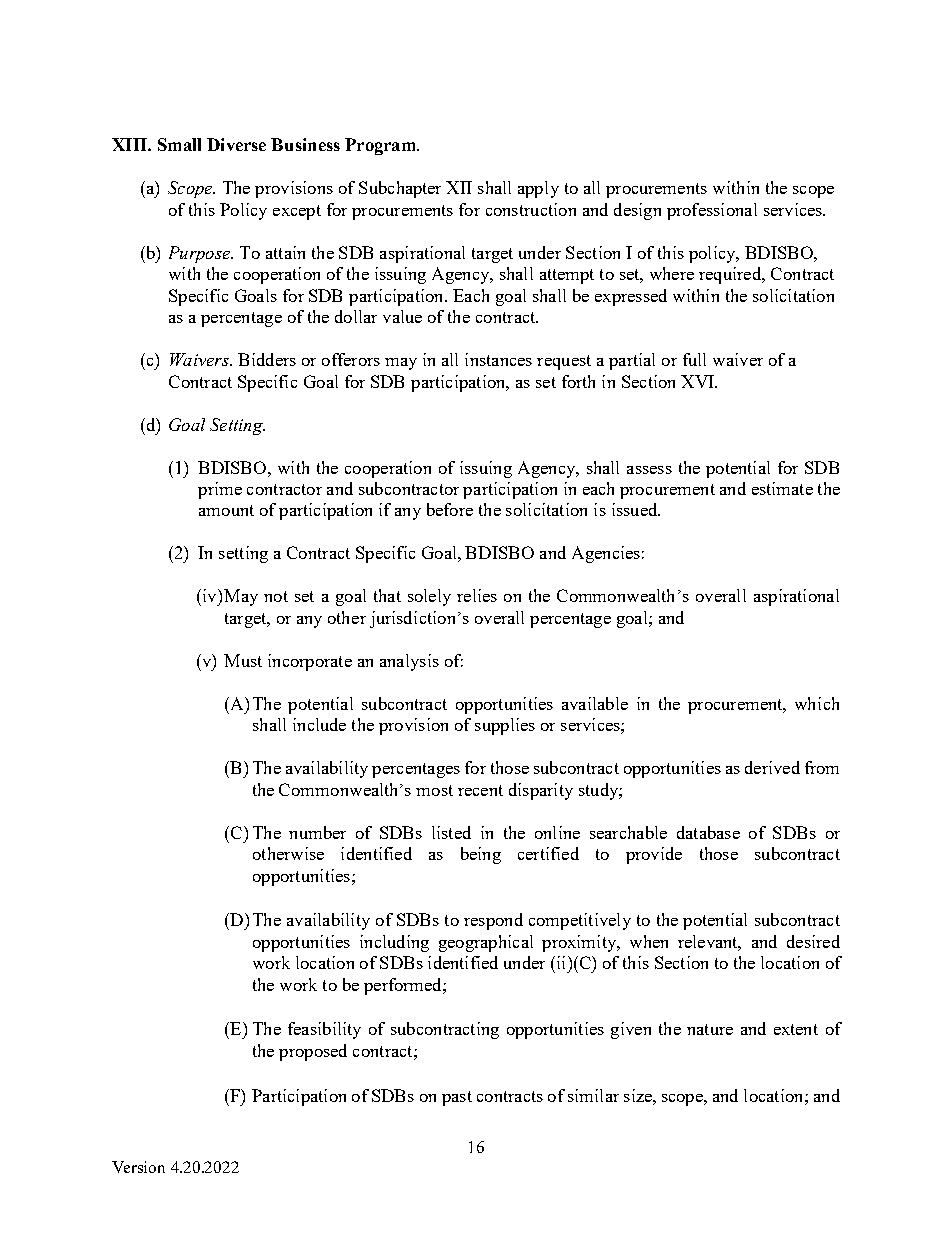 The height and width of the document is (1233, 952). I want to click on estimate, so click(782, 488).
